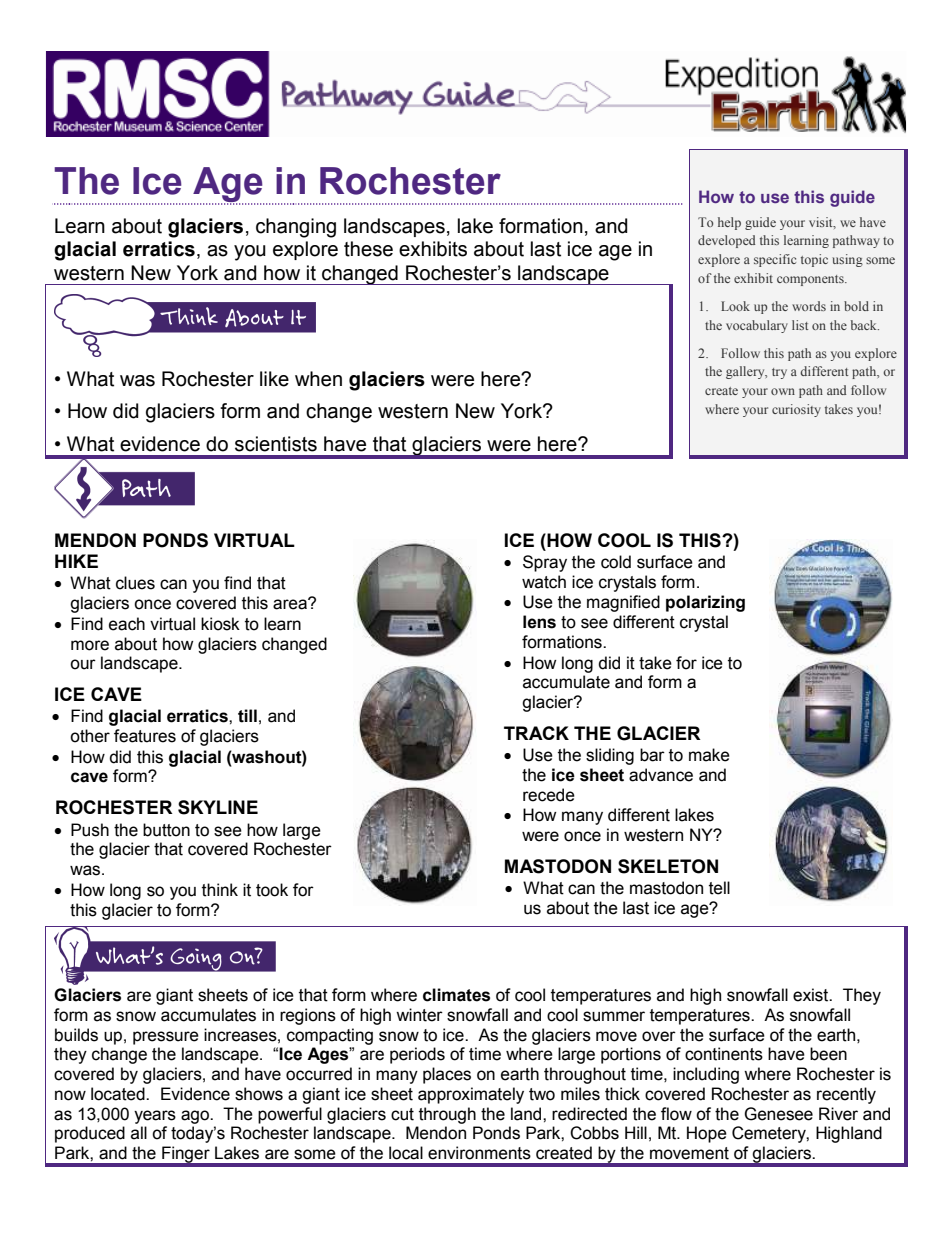 The width and height of the screenshot is (952, 1233). What do you see at coordinates (775, 260) in the screenshot?
I see `specific` at bounding box center [775, 260].
